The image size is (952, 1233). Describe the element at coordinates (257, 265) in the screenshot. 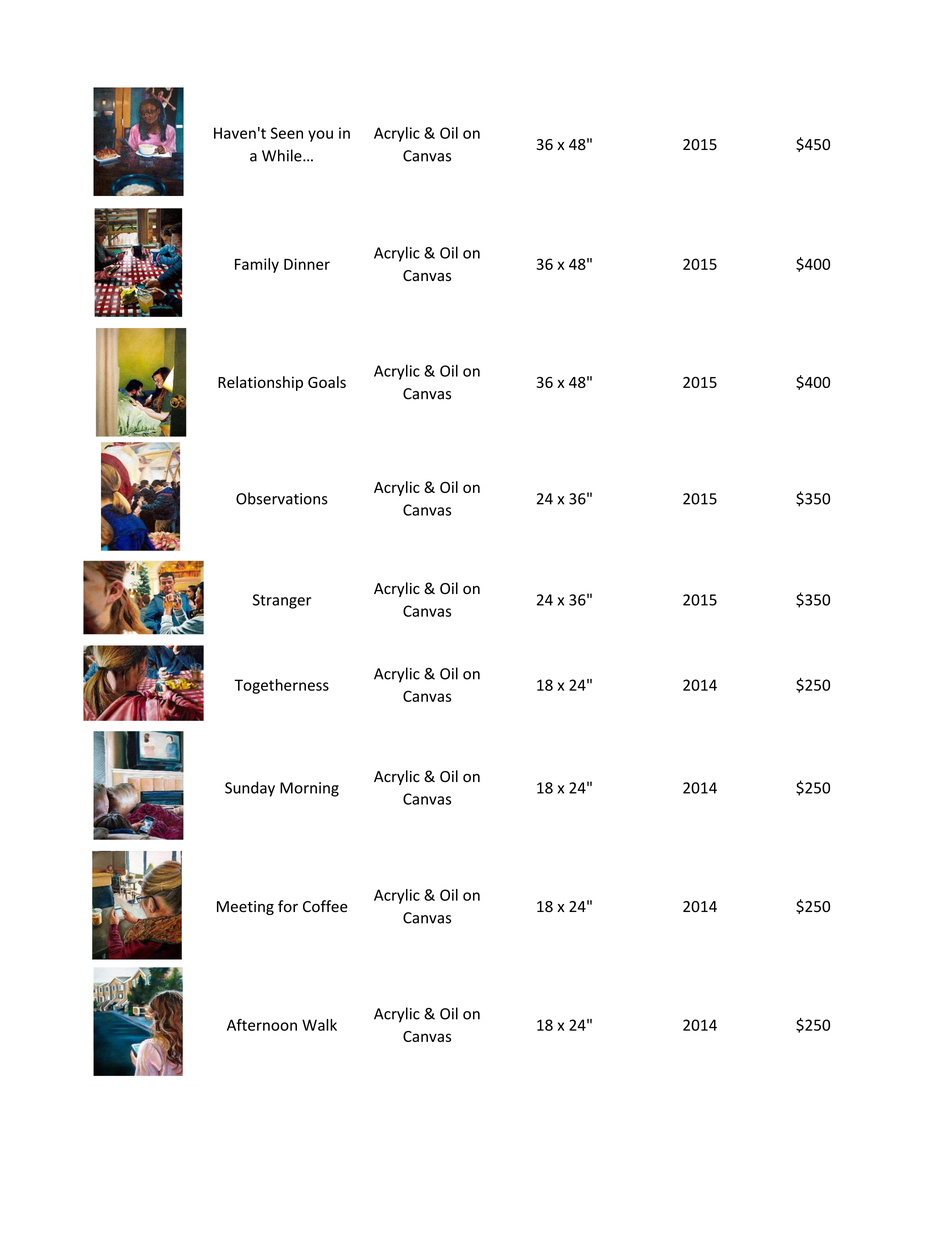

I see `Family` at that location.
